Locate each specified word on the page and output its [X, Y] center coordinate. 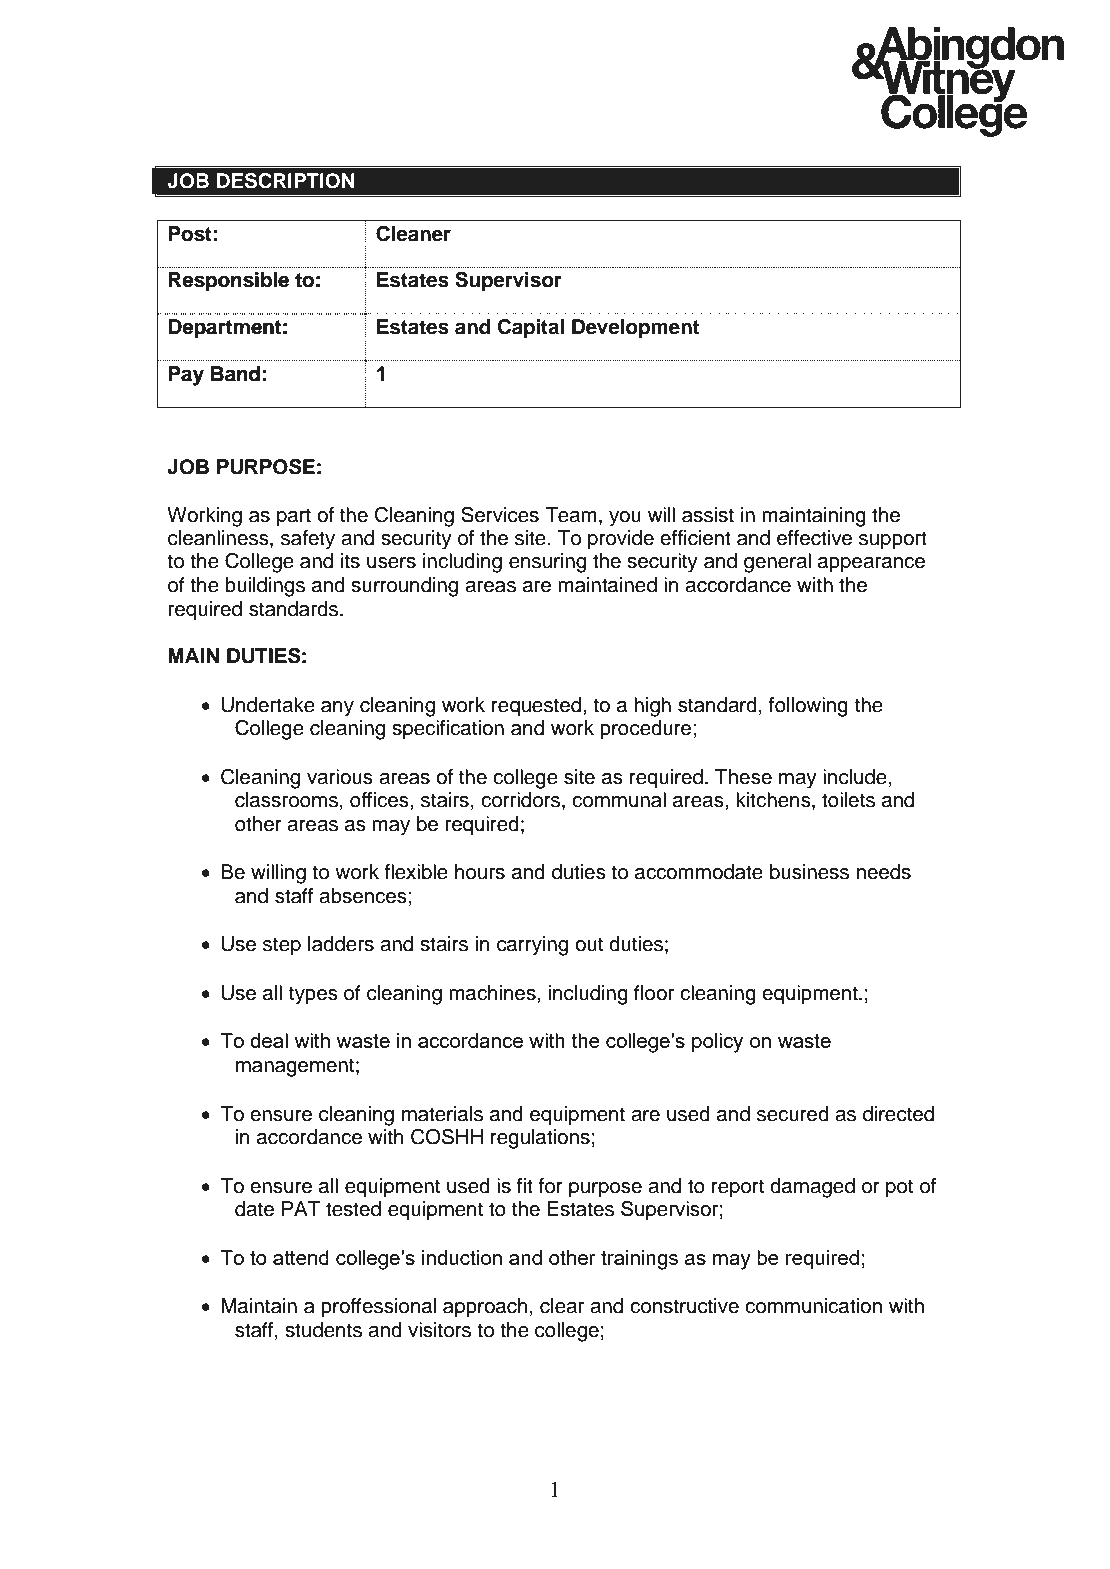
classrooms [286, 800]
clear [562, 1306]
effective [814, 538]
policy [717, 1043]
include [855, 777]
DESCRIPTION [286, 181]
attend [301, 1257]
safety [308, 540]
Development [635, 329]
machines [493, 993]
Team [571, 515]
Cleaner [413, 234]
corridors [522, 801]
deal [269, 1040]
